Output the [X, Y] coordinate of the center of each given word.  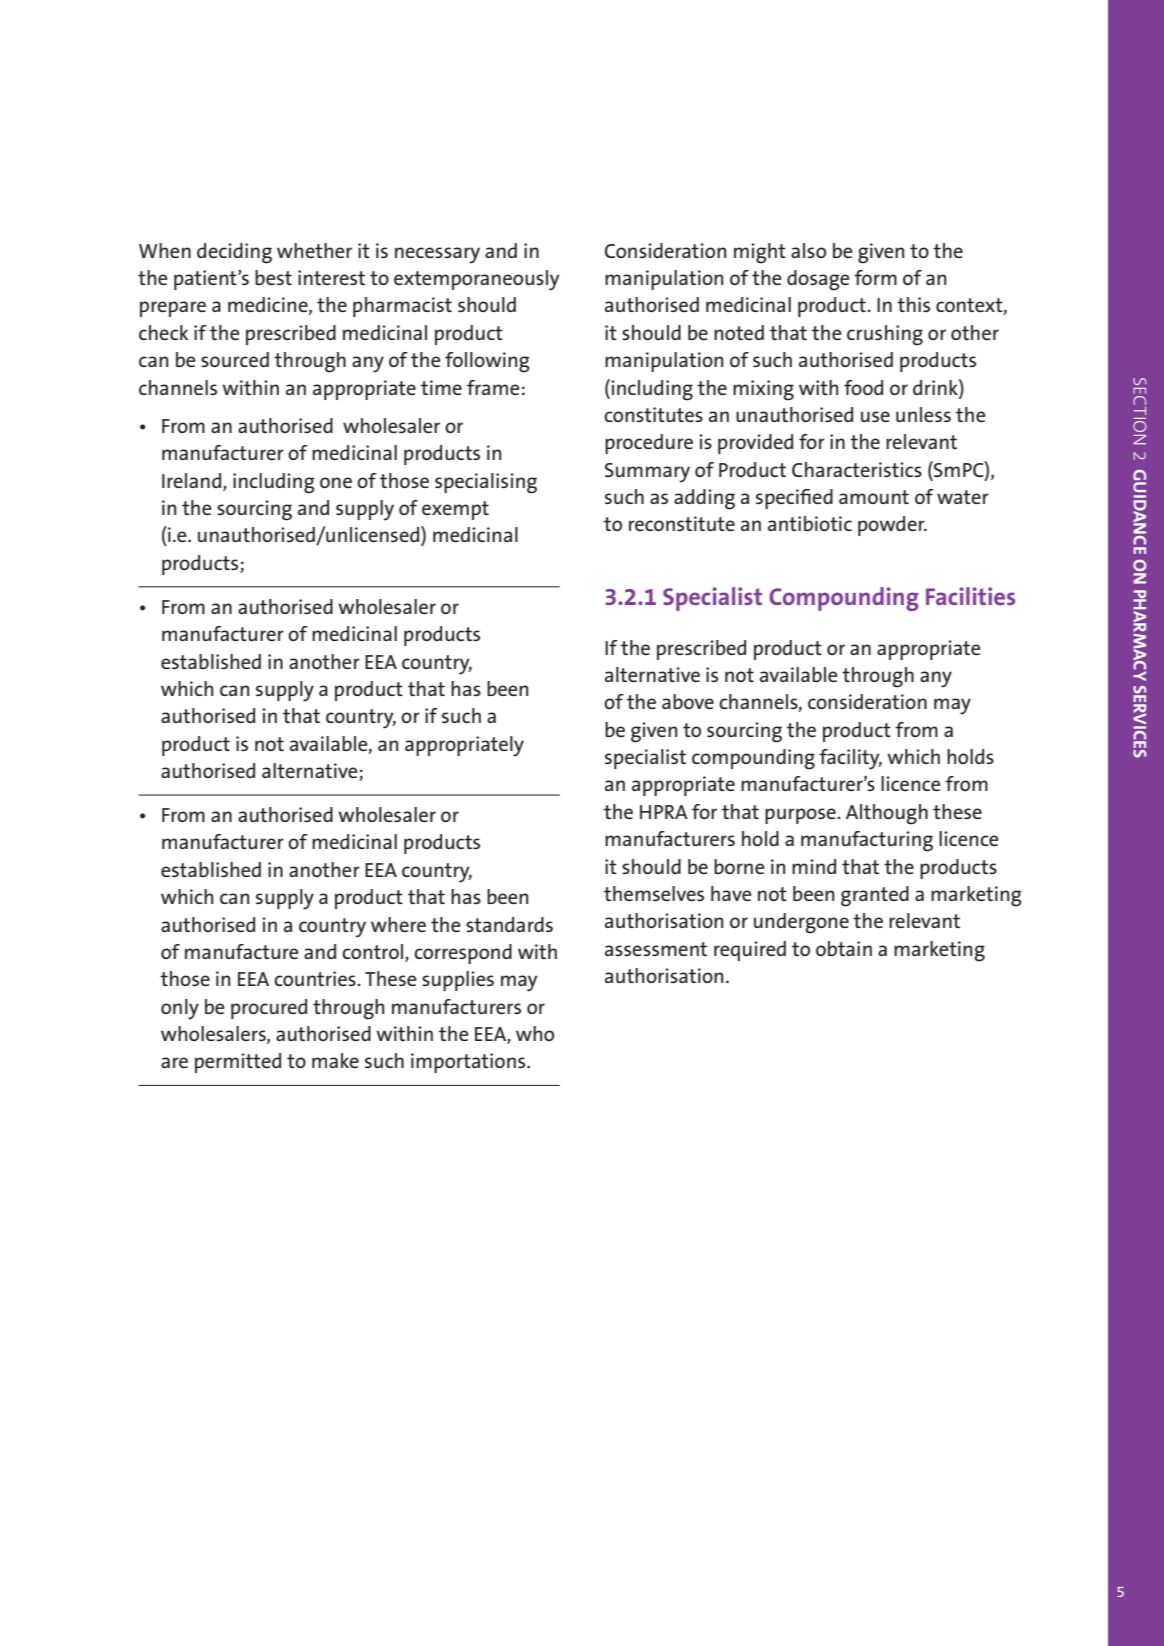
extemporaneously [476, 280]
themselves [654, 893]
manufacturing [867, 841]
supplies [458, 981]
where [398, 924]
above [688, 701]
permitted [238, 1063]
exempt [455, 510]
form [875, 277]
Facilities [970, 596]
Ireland [191, 480]
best [273, 277]
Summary [647, 473]
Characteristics [857, 469]
